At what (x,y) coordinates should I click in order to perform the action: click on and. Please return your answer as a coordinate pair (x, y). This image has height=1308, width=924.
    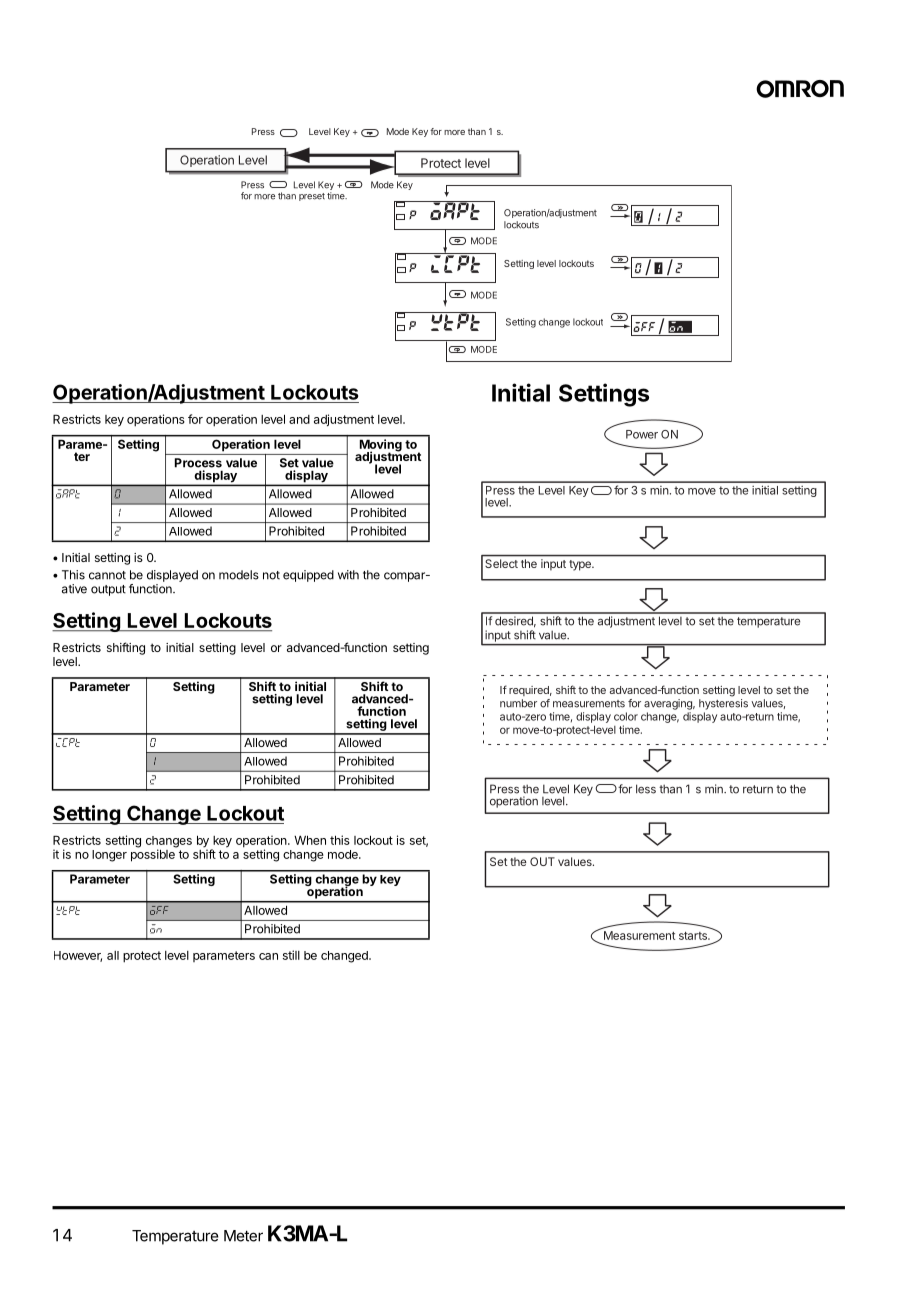
    Looking at the image, I should click on (299, 419).
